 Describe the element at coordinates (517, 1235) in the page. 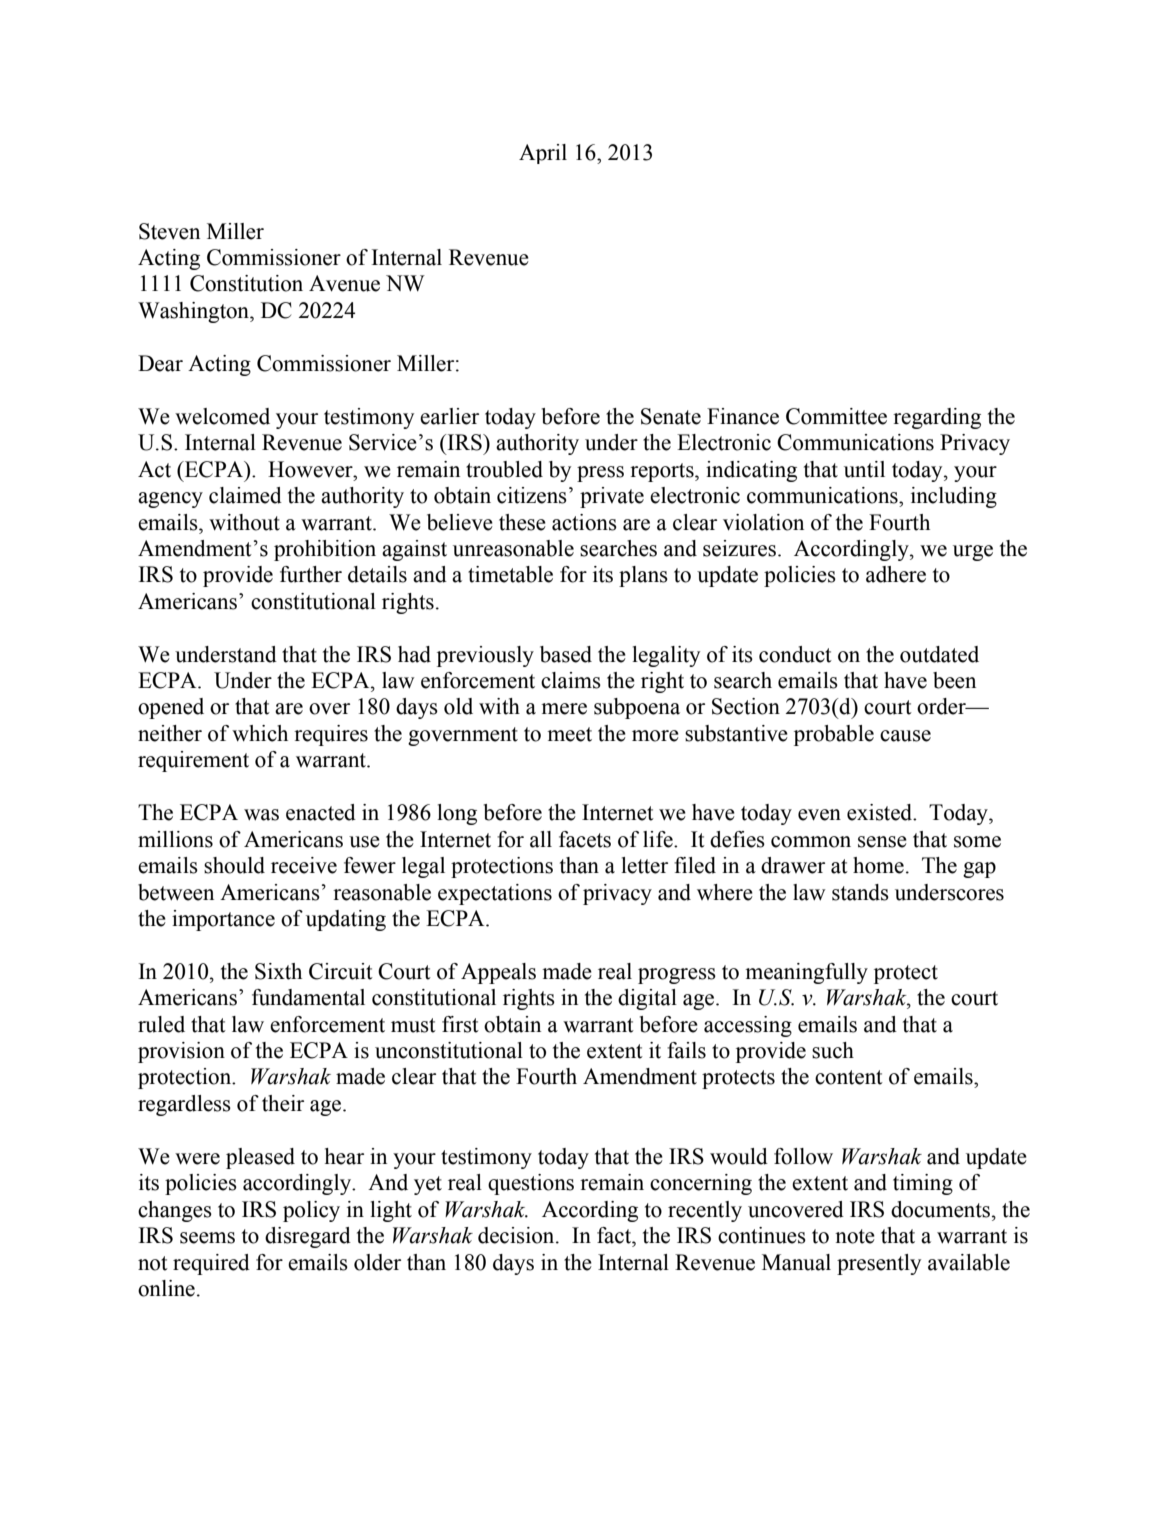

I see `decision` at that location.
